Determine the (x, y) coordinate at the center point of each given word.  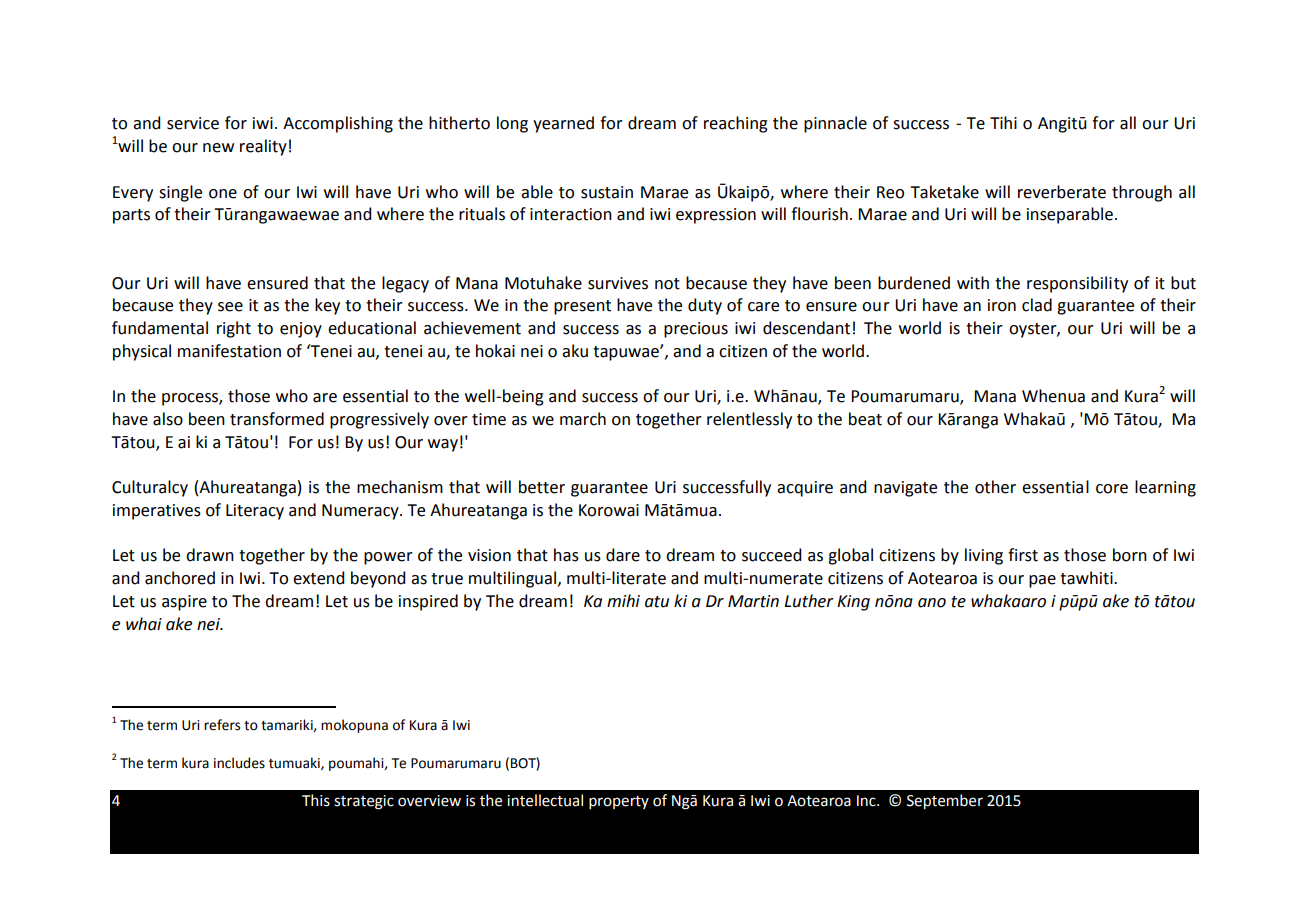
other (995, 487)
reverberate (1062, 192)
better (542, 487)
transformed (277, 419)
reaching (736, 124)
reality (263, 147)
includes (239, 763)
